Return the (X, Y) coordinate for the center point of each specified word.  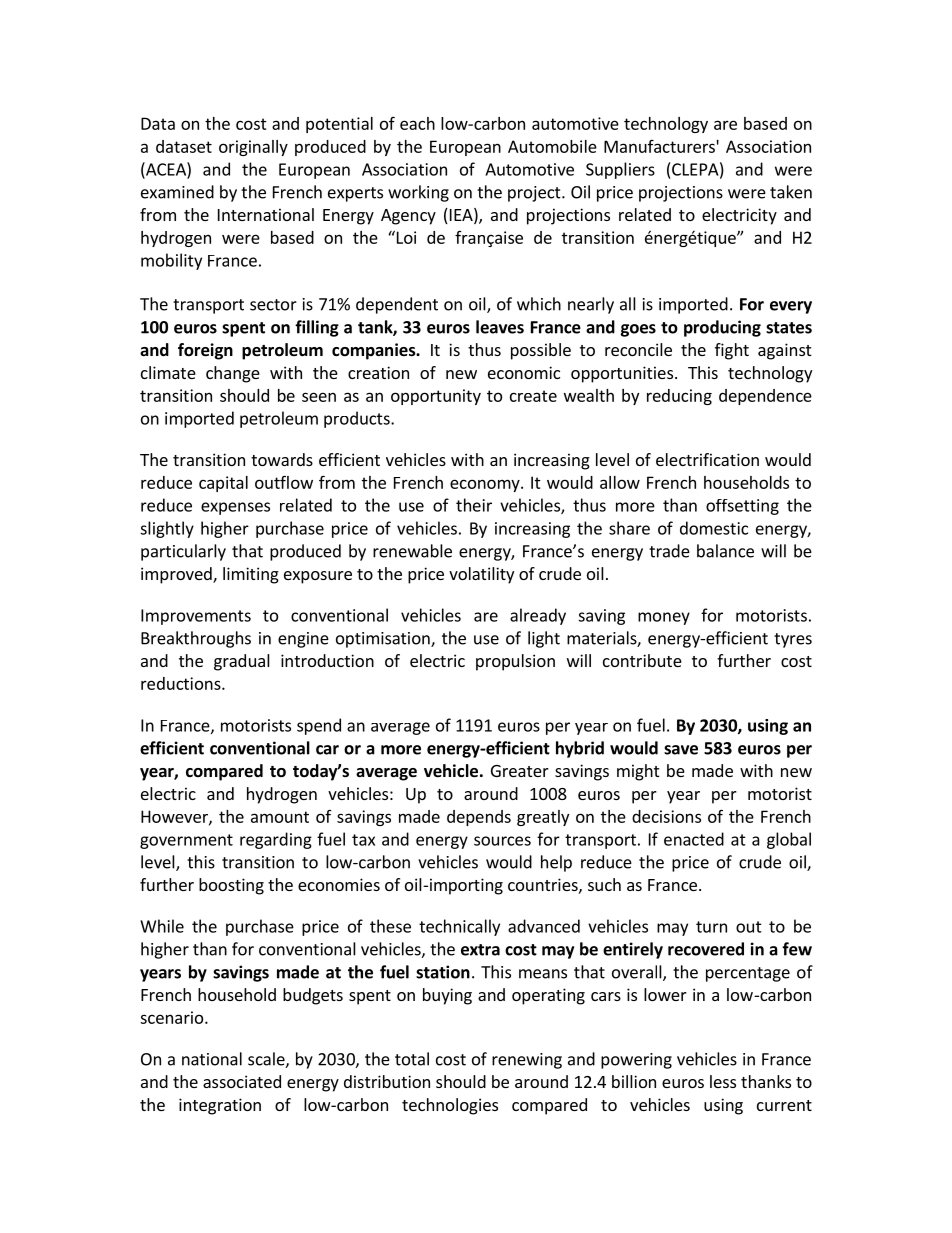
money (664, 618)
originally (253, 148)
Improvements (196, 617)
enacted (694, 839)
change (233, 374)
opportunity (436, 397)
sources (502, 841)
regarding (276, 840)
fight (732, 351)
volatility (481, 575)
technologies (450, 1106)
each (417, 123)
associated (242, 1081)
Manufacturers (659, 146)
